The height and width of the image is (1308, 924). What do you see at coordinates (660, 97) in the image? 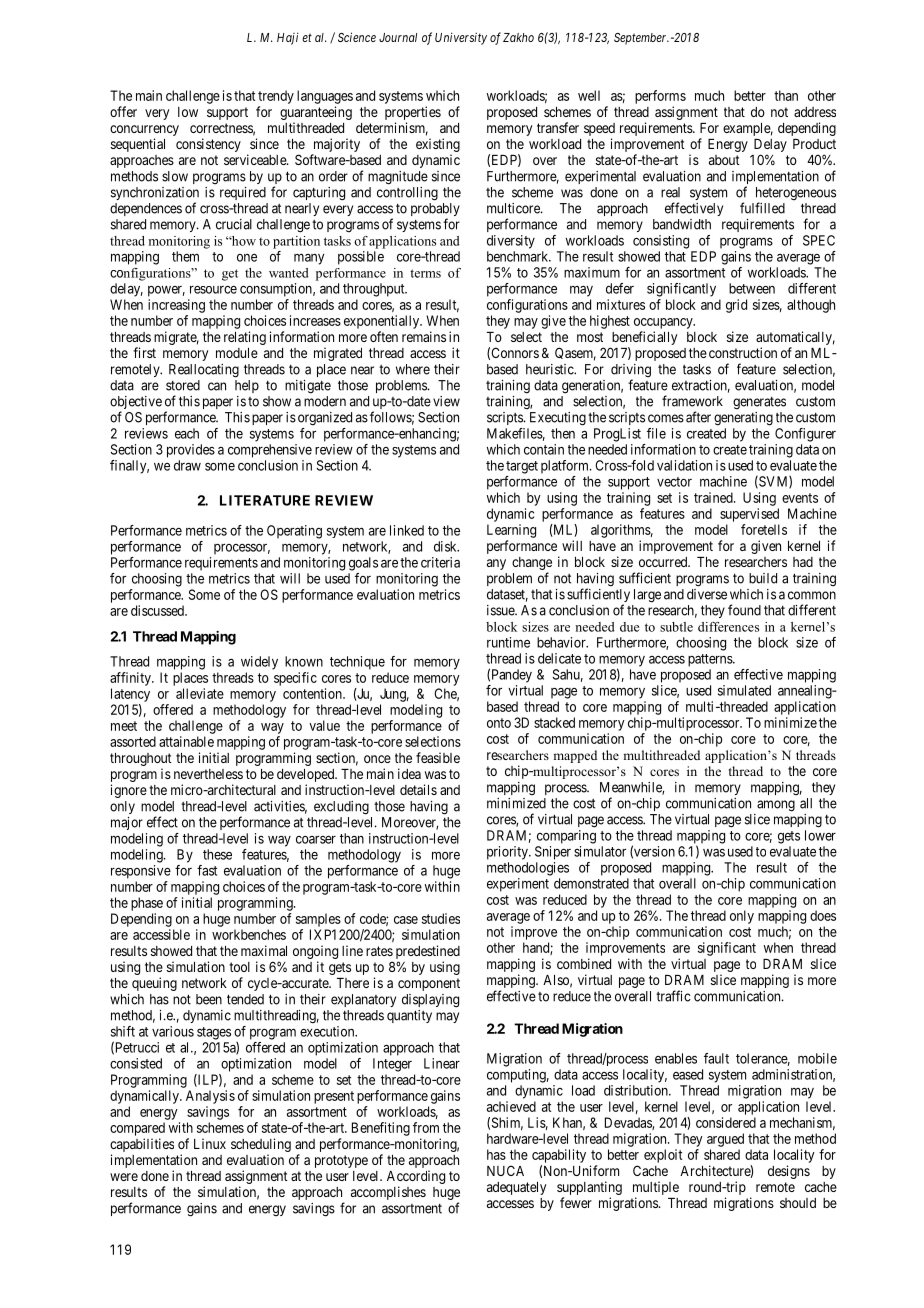
I see `performs` at bounding box center [660, 97].
